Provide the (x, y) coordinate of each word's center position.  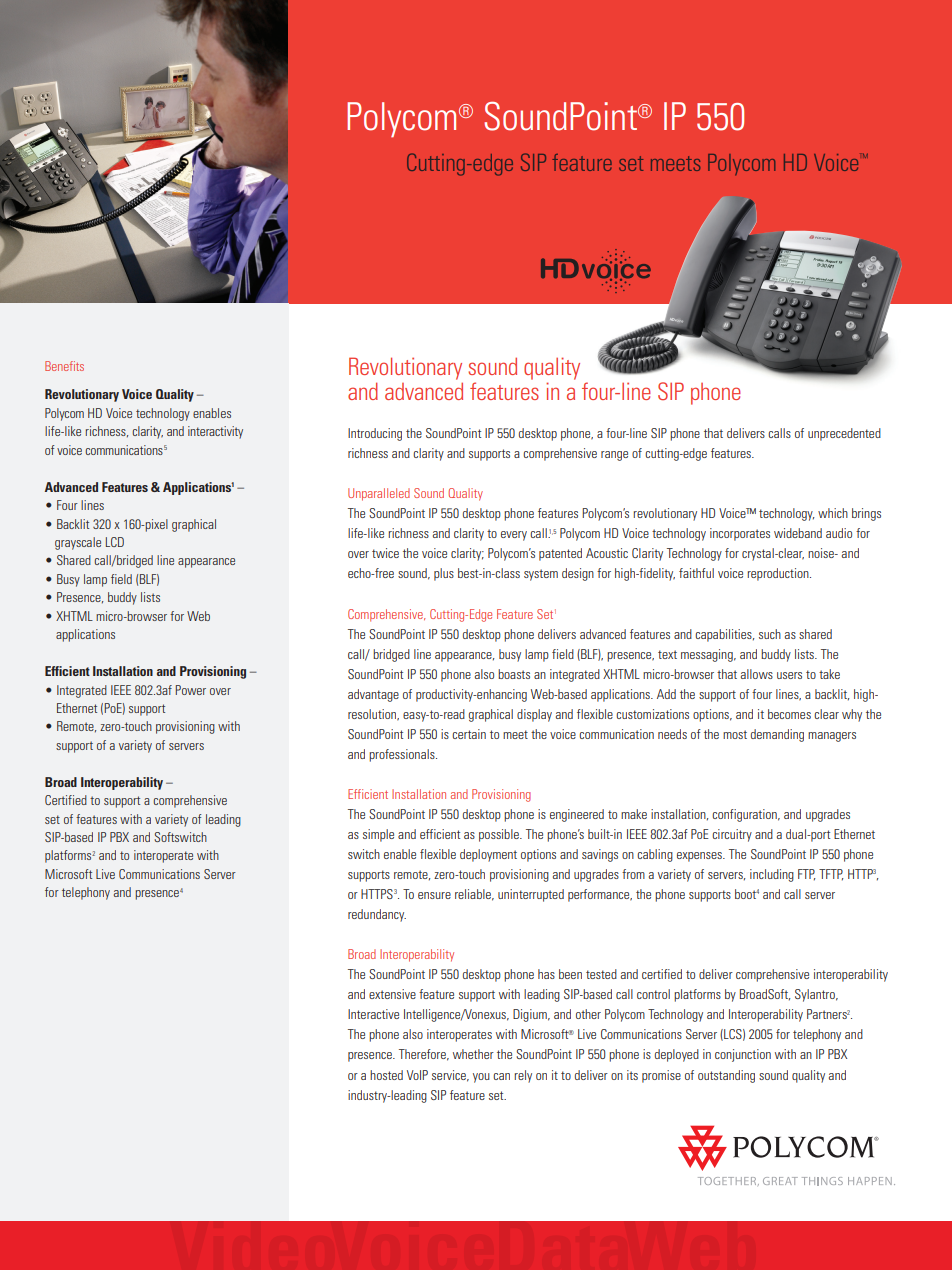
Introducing (375, 434)
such (770, 634)
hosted (386, 1075)
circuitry (732, 835)
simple (378, 835)
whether (473, 1054)
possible (500, 835)
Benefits (64, 366)
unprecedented (844, 434)
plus (444, 574)
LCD (115, 542)
